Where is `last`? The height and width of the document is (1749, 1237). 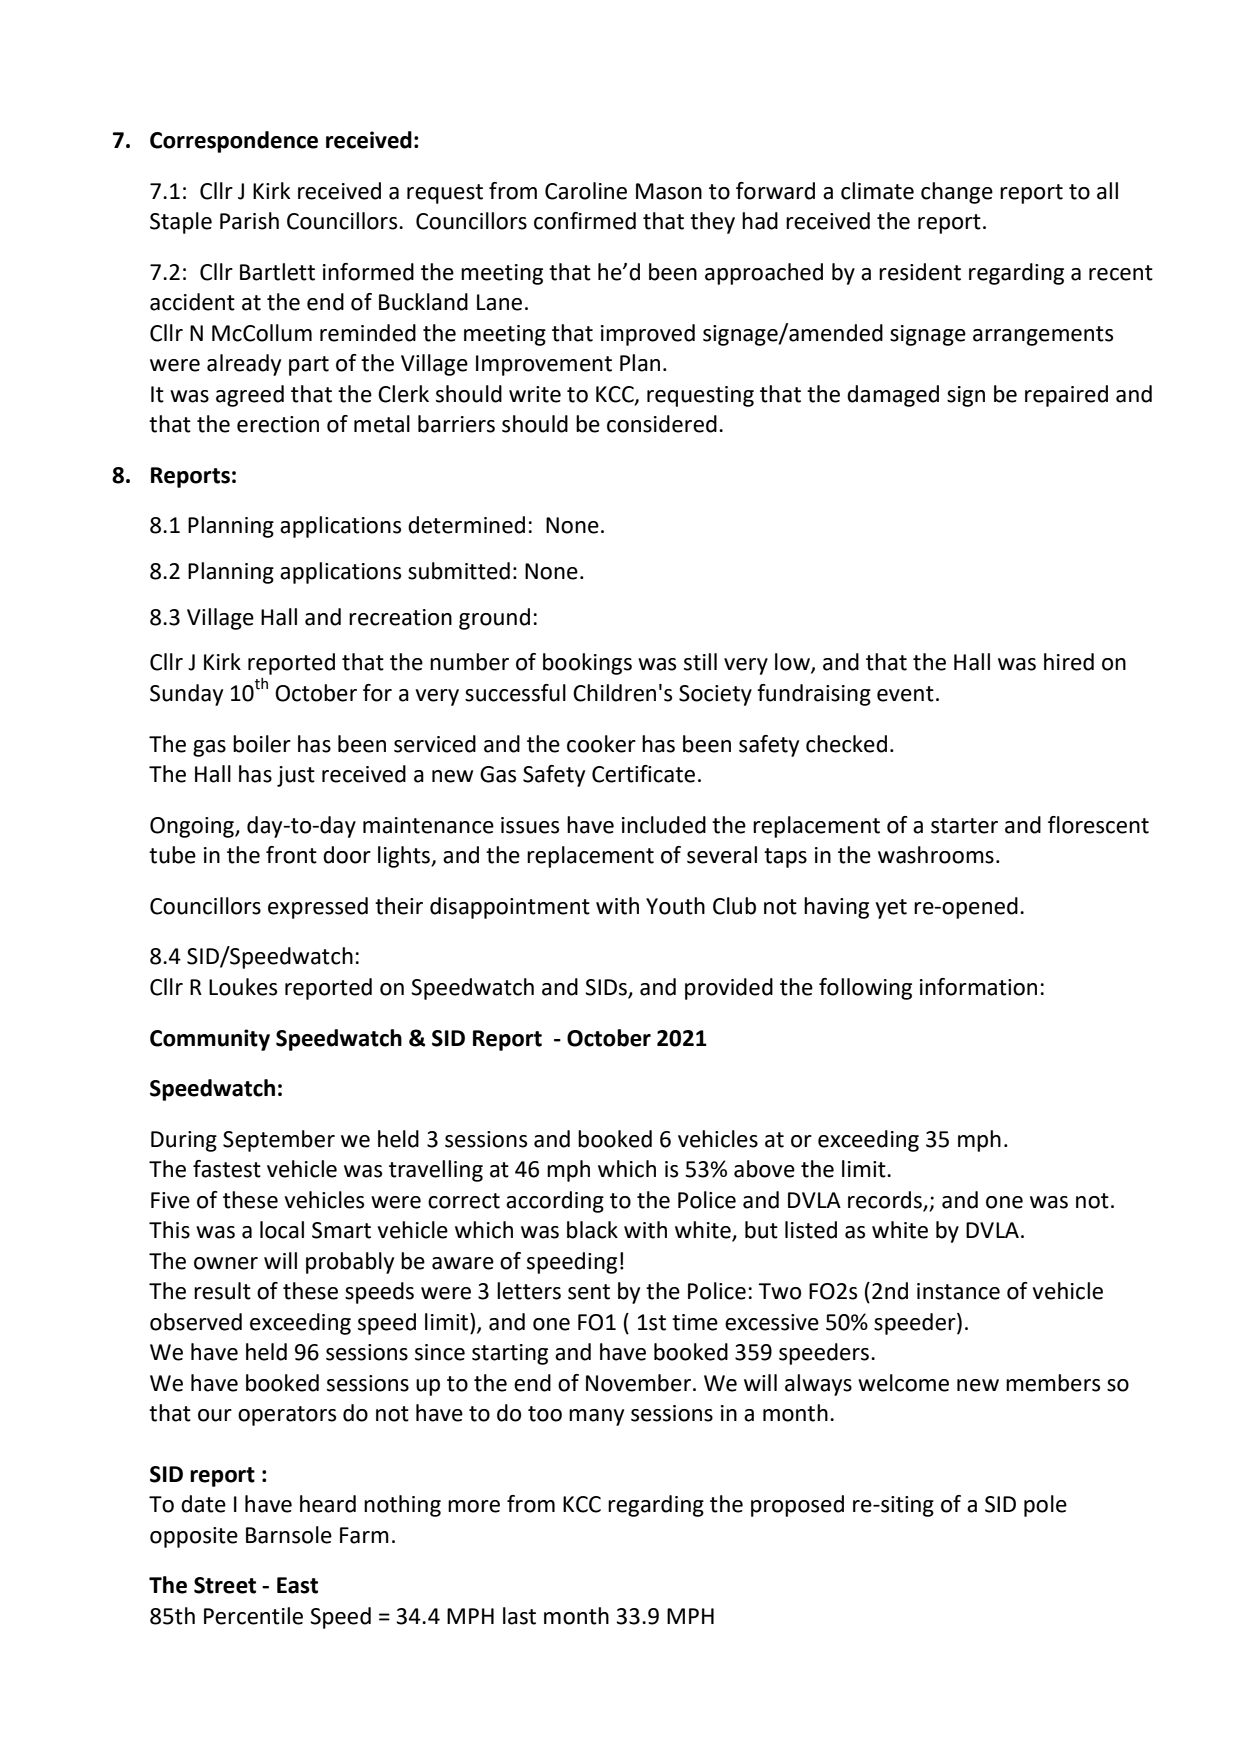 last is located at coordinates (519, 1616).
